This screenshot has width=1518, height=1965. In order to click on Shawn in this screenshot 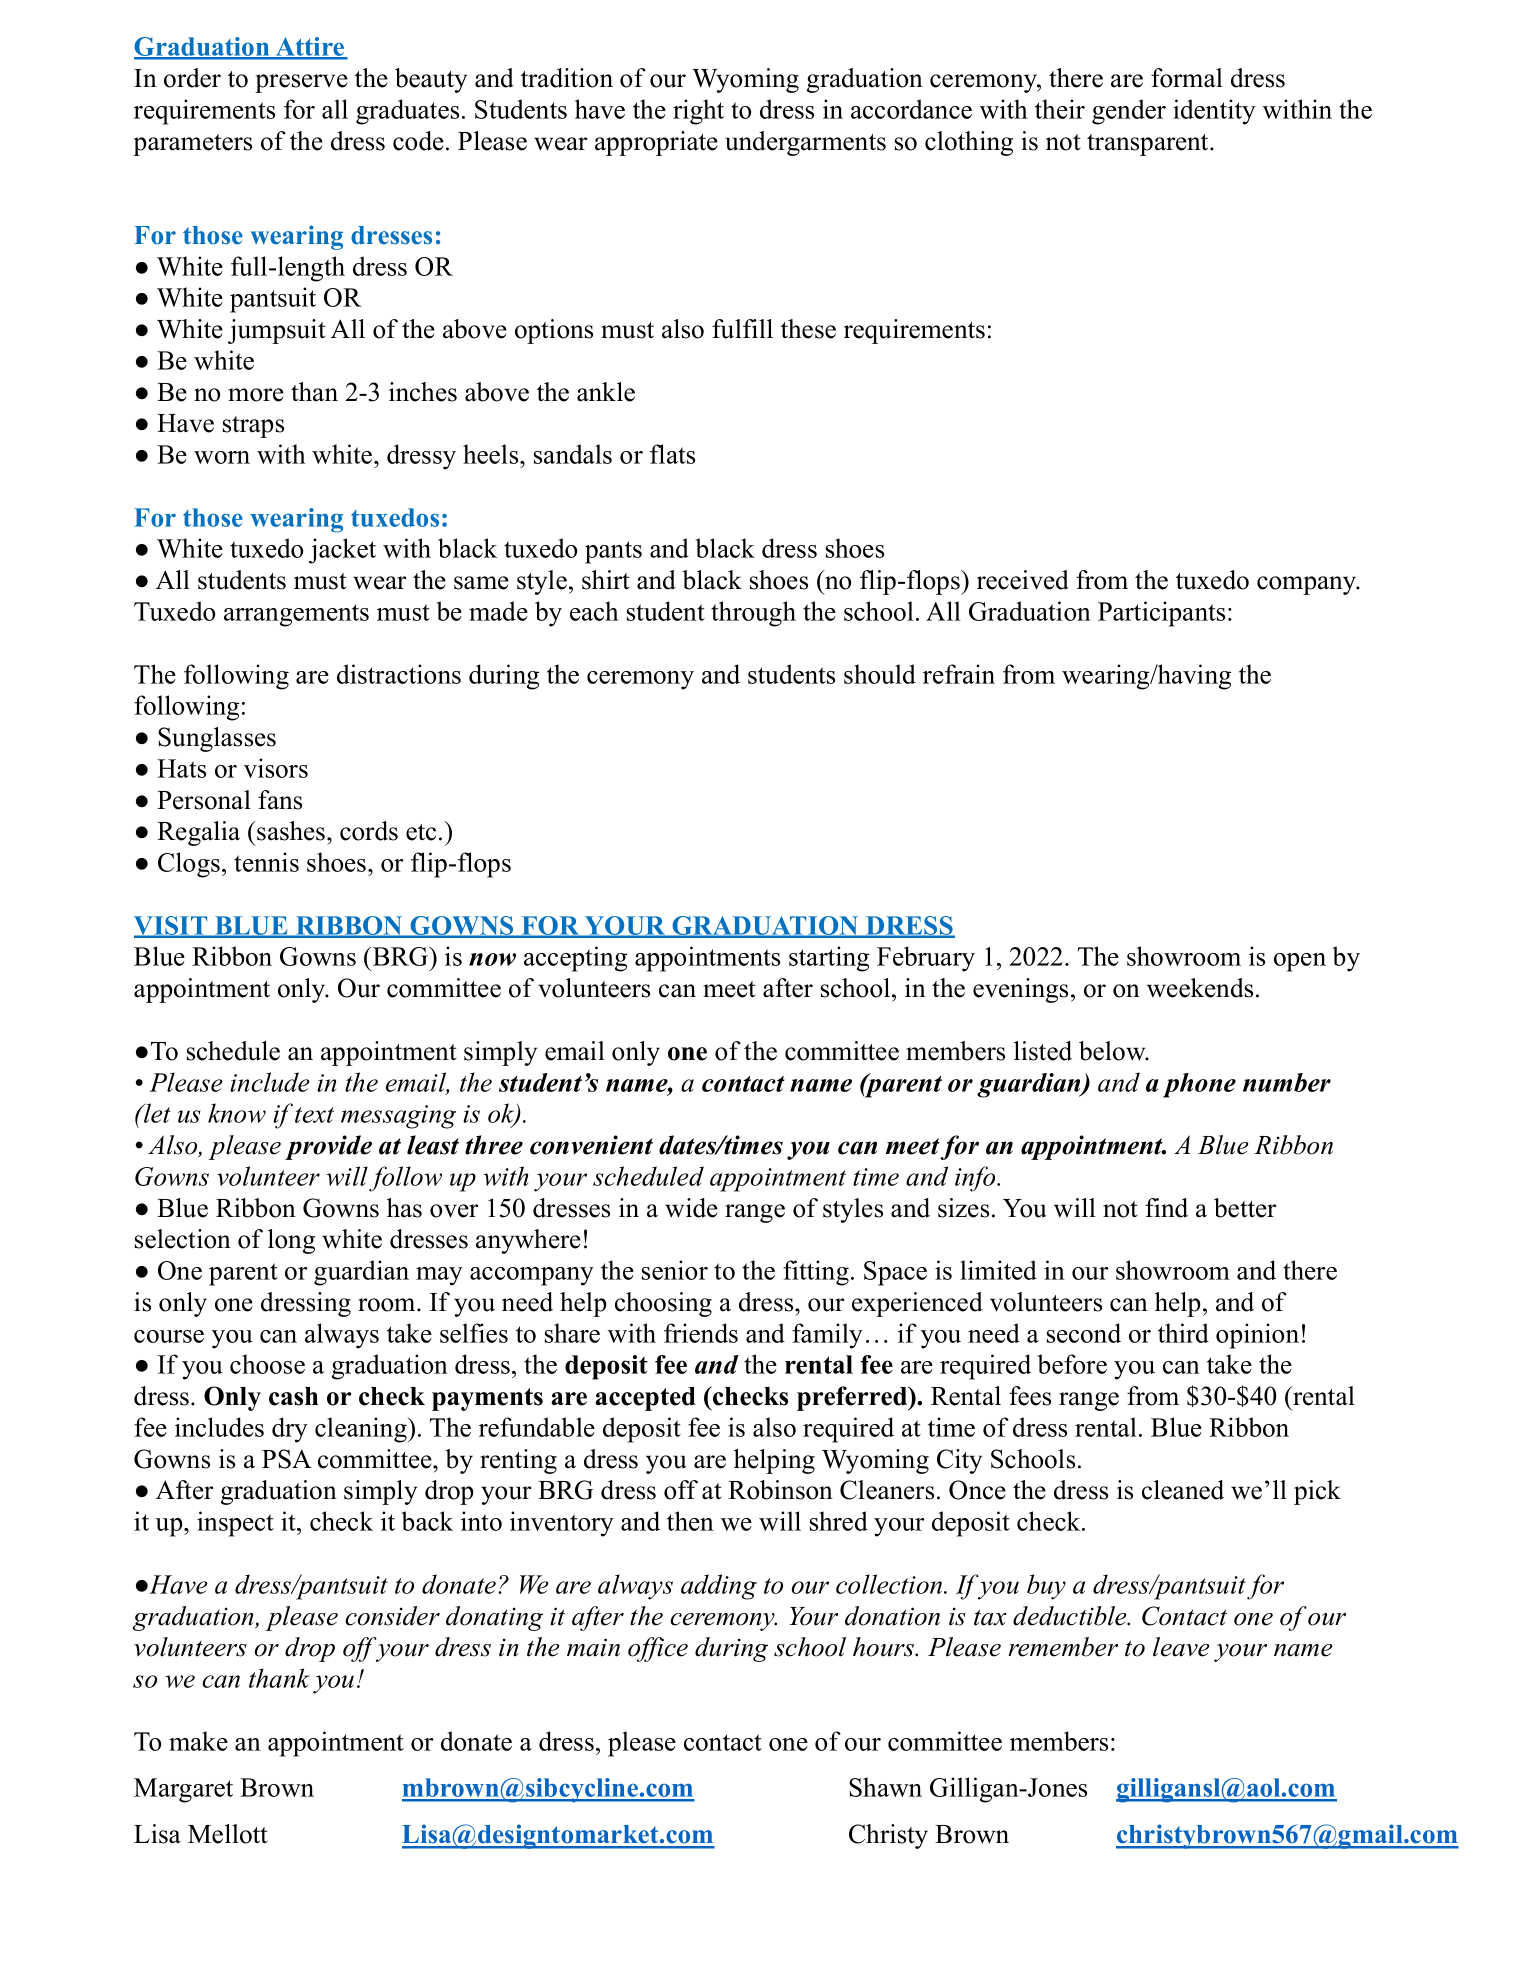, I will do `click(885, 1787)`.
